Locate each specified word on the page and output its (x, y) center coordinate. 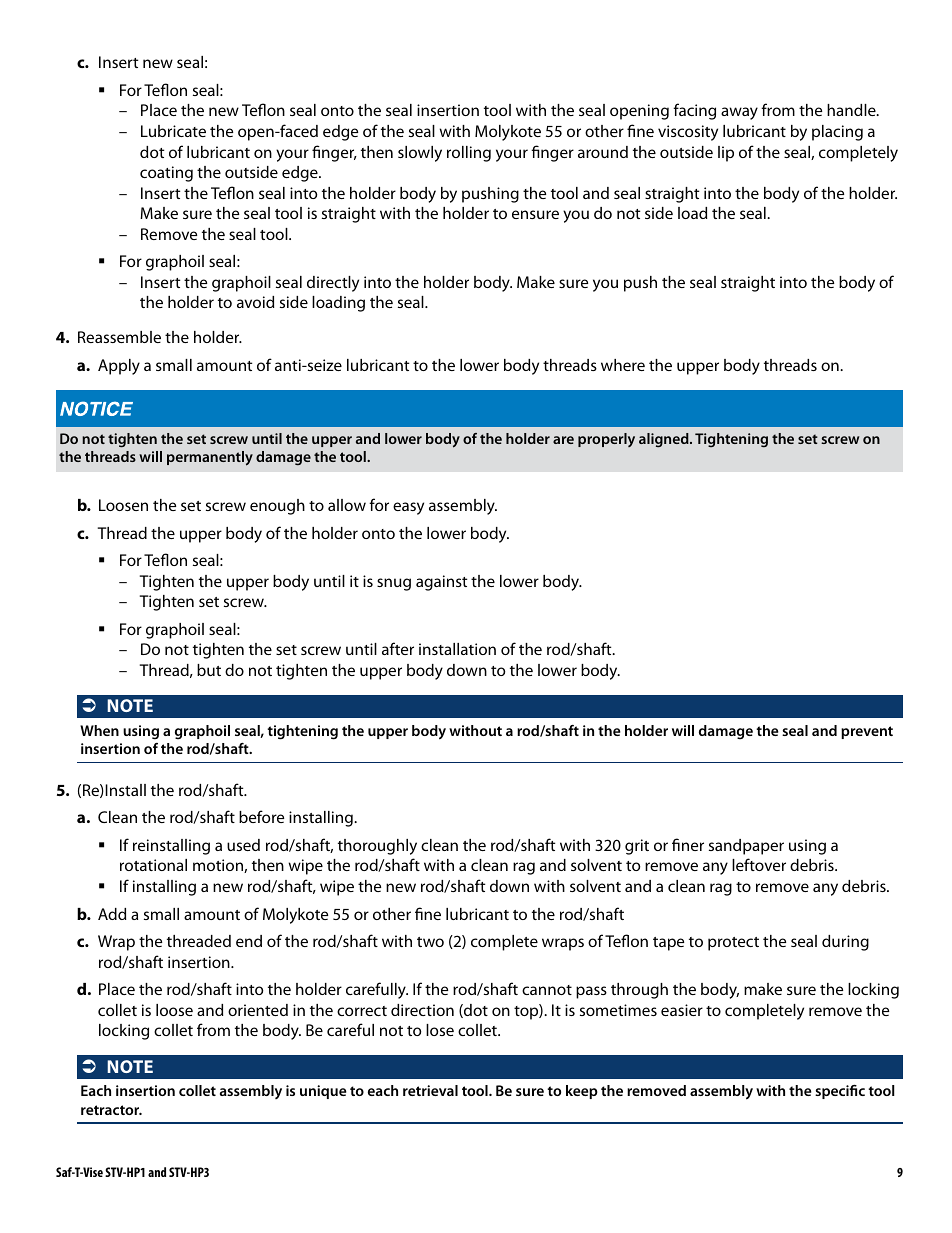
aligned (665, 440)
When (99, 730)
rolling (469, 154)
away (739, 113)
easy (408, 508)
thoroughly (377, 847)
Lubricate (173, 131)
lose (440, 1030)
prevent (867, 732)
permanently (210, 458)
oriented (258, 1010)
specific (840, 1092)
